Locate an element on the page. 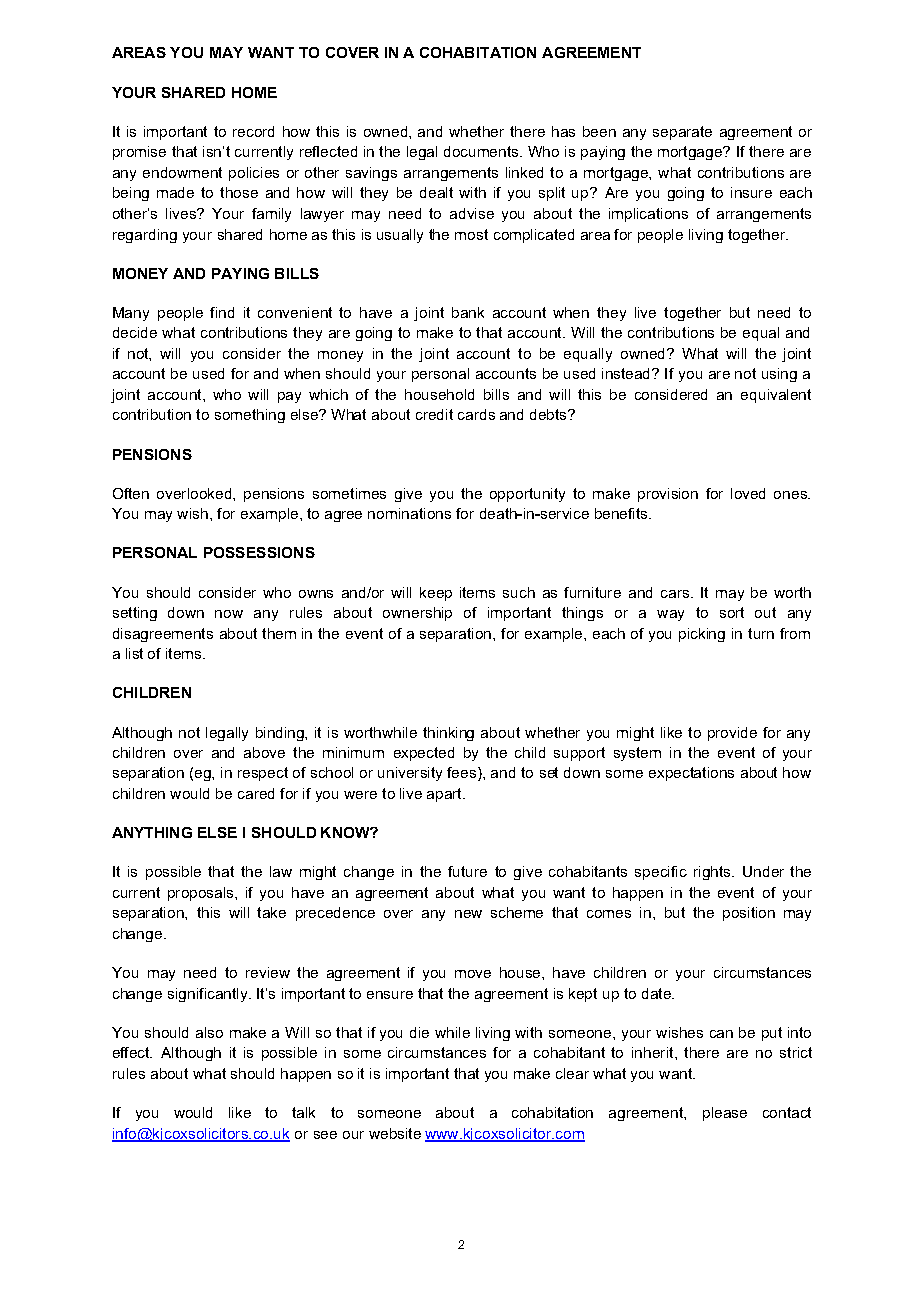  provide is located at coordinates (732, 734).
